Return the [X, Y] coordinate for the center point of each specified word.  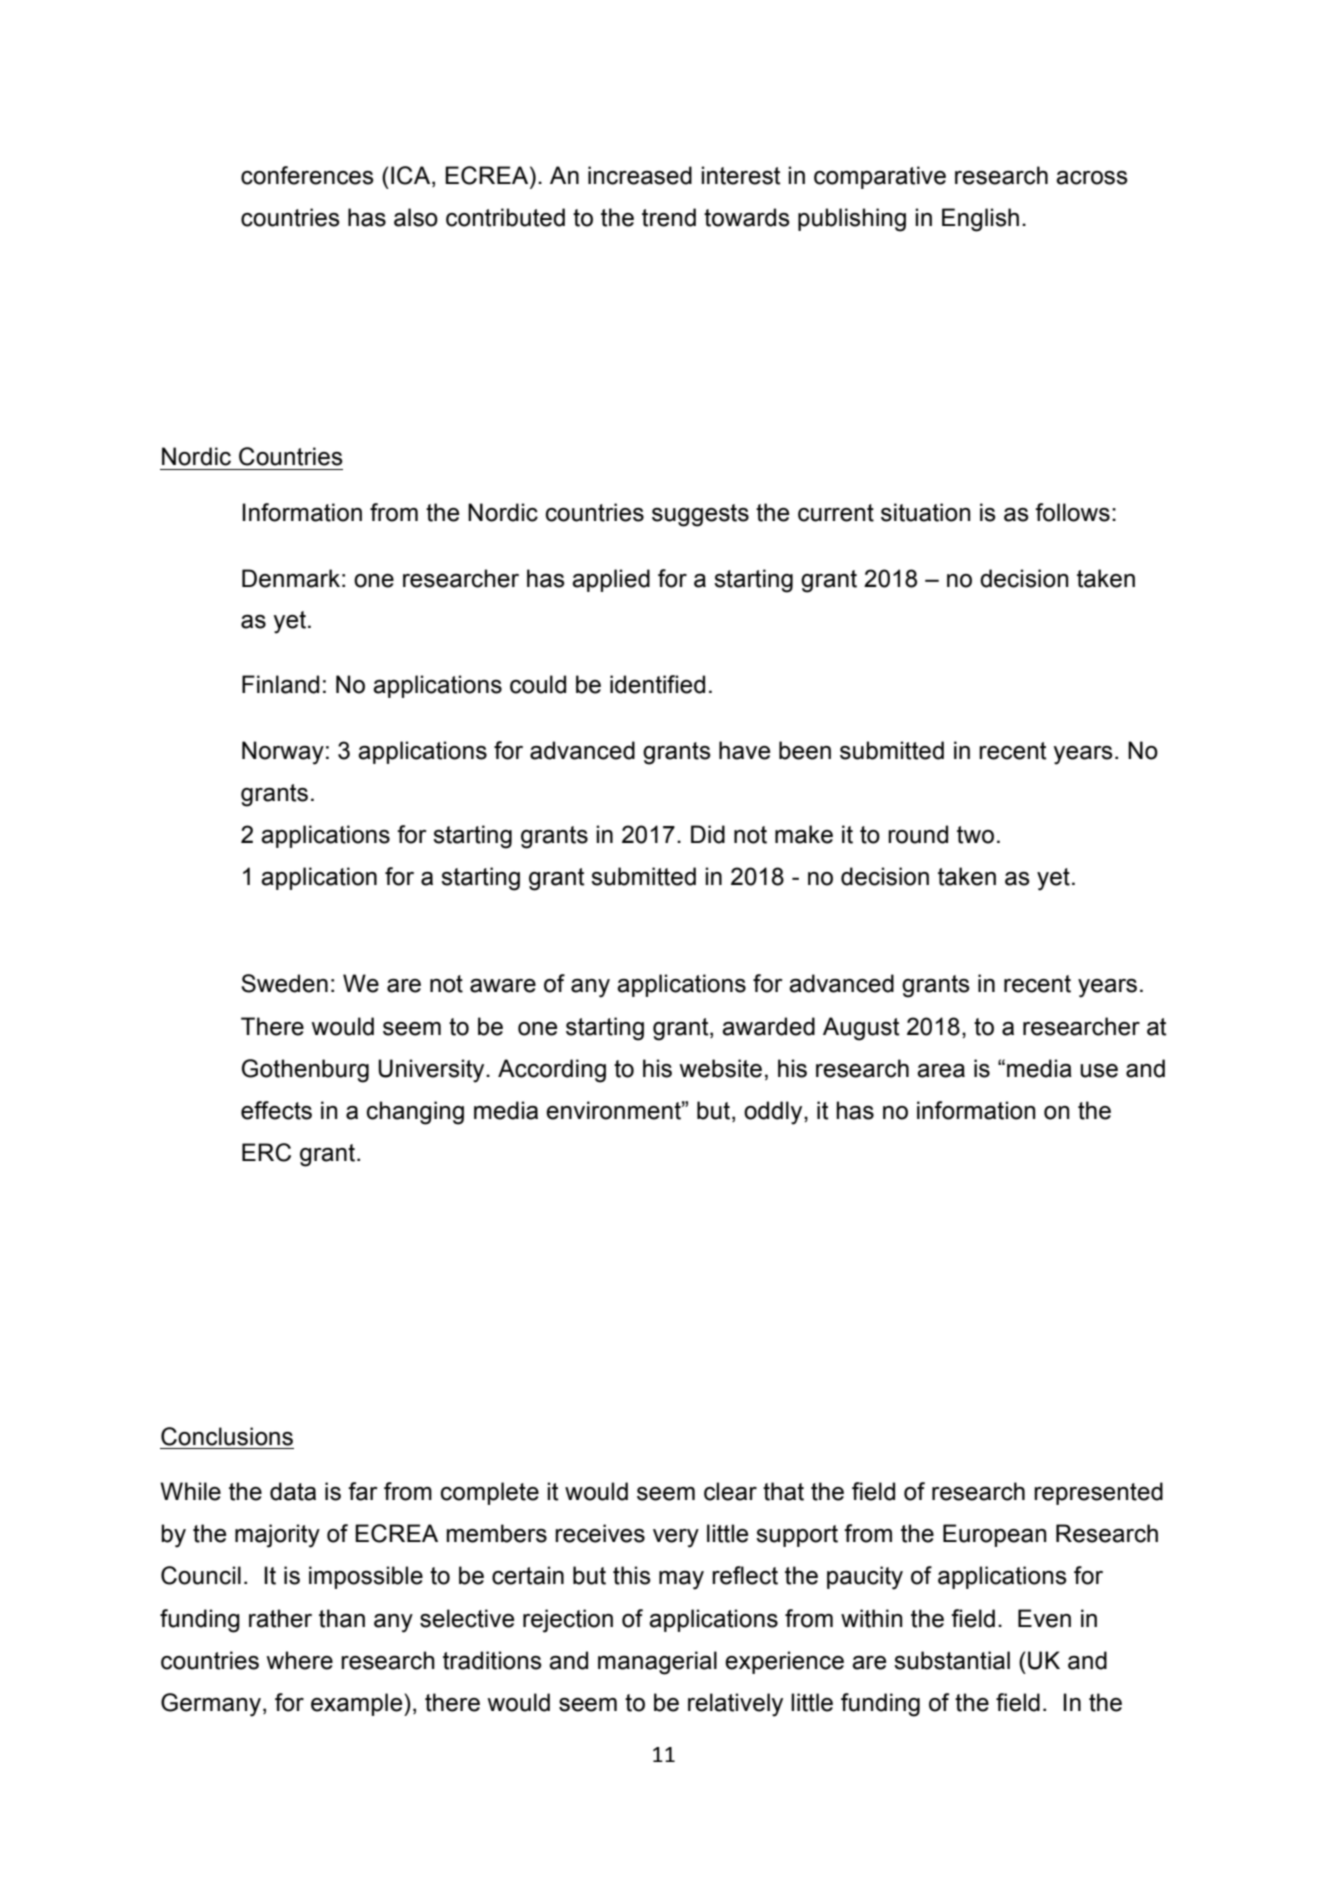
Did [708, 834]
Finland [280, 684]
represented [1098, 1493]
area [941, 1071]
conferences [307, 175]
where [299, 1660]
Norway [283, 753]
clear [730, 1491]
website [720, 1068]
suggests [700, 515]
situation [926, 512]
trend [669, 217]
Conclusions [227, 1436]
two [975, 835]
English [980, 220]
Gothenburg [305, 1071]
